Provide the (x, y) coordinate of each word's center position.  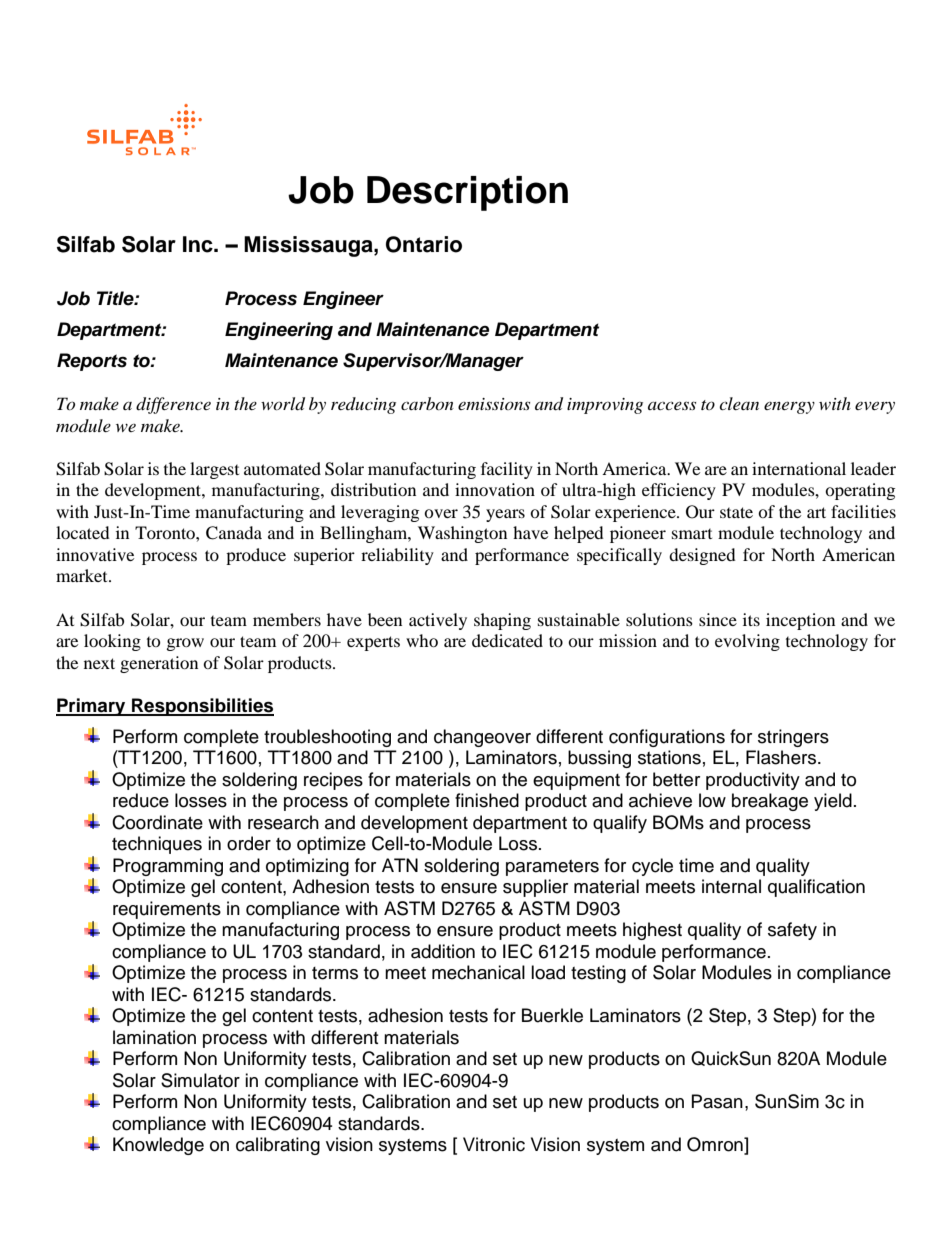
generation (159, 664)
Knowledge (158, 1146)
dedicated (507, 640)
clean (739, 403)
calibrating (278, 1146)
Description (467, 193)
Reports (92, 362)
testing (598, 974)
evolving (747, 642)
